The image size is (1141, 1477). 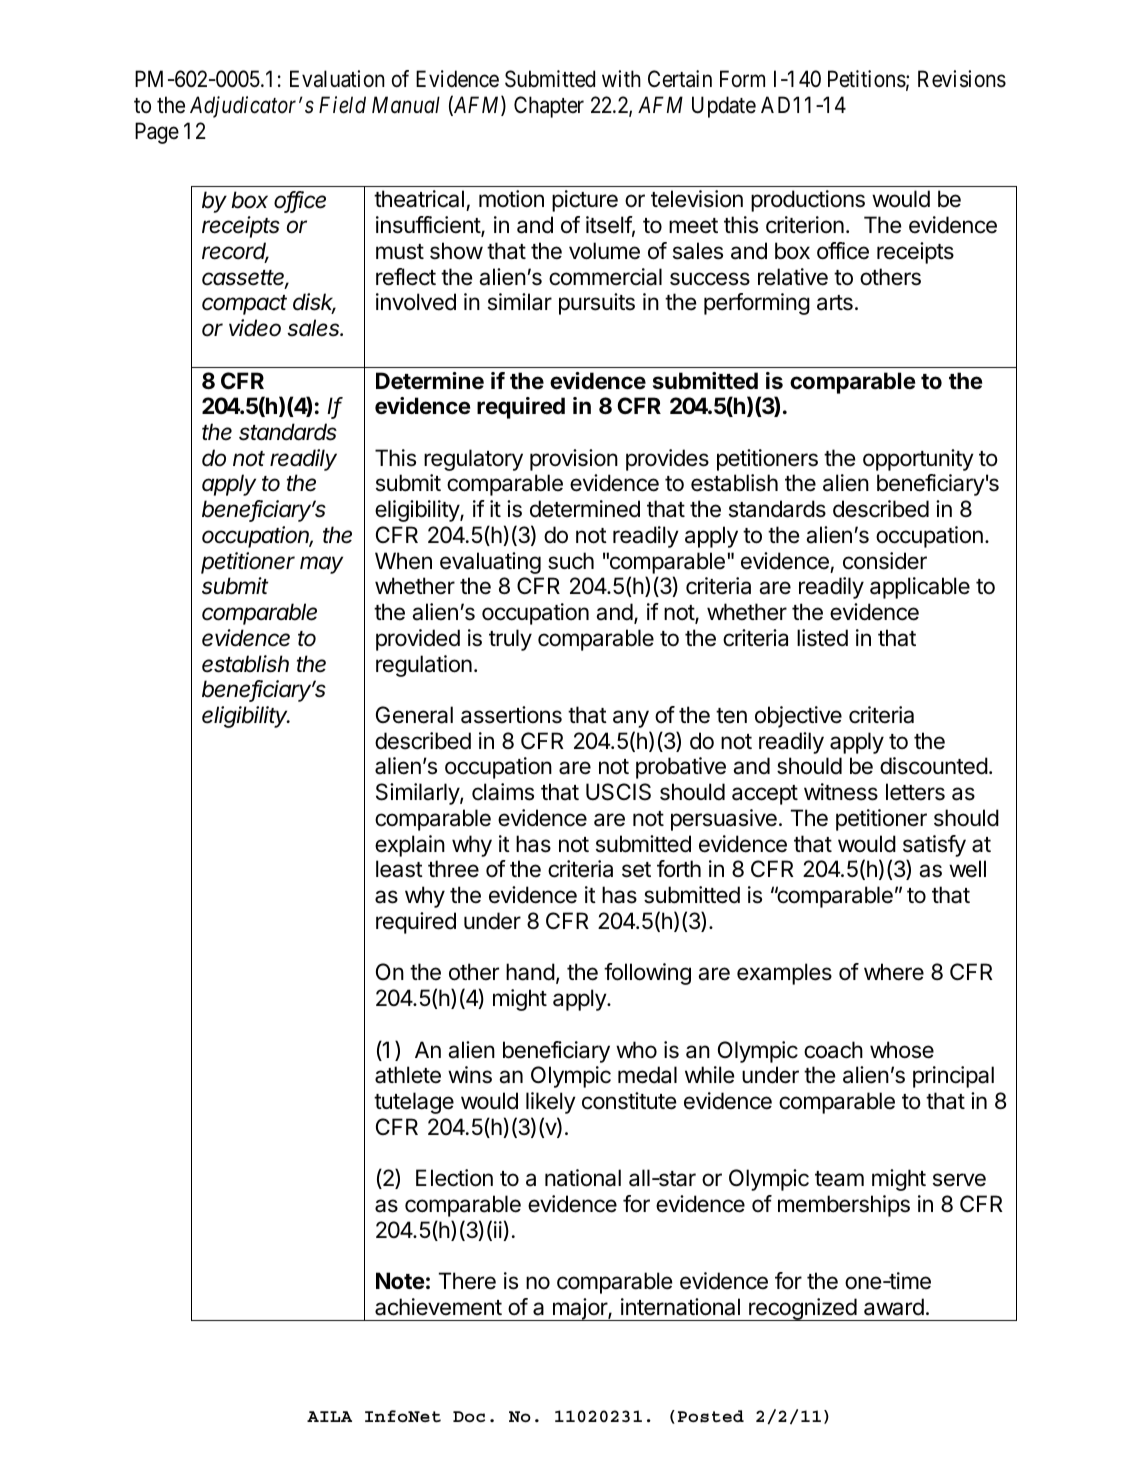 I want to click on Field, so click(x=342, y=105).
